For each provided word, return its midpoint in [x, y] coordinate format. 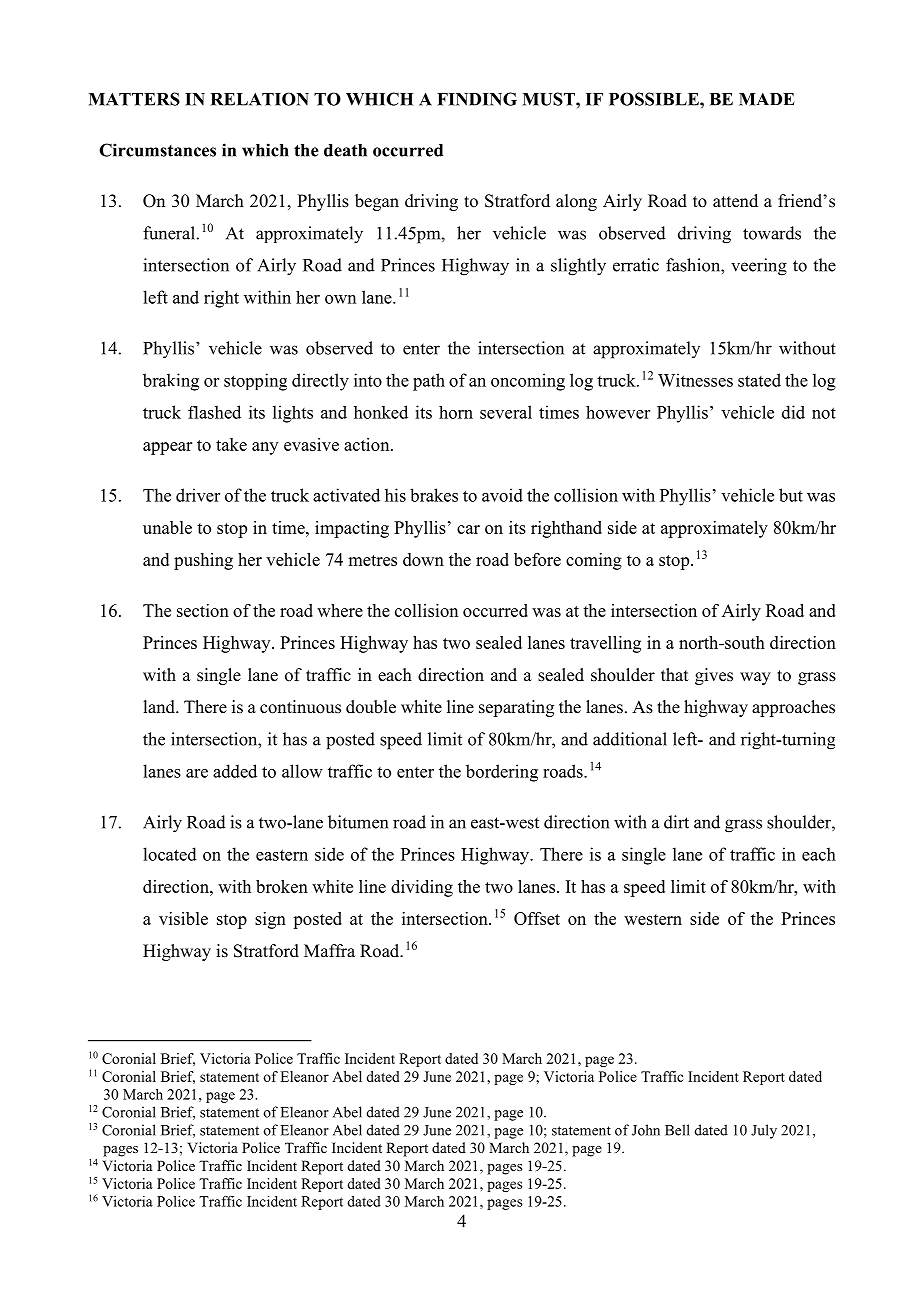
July [764, 1131]
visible [183, 918]
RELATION [260, 99]
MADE [767, 99]
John [646, 1130]
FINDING [477, 99]
